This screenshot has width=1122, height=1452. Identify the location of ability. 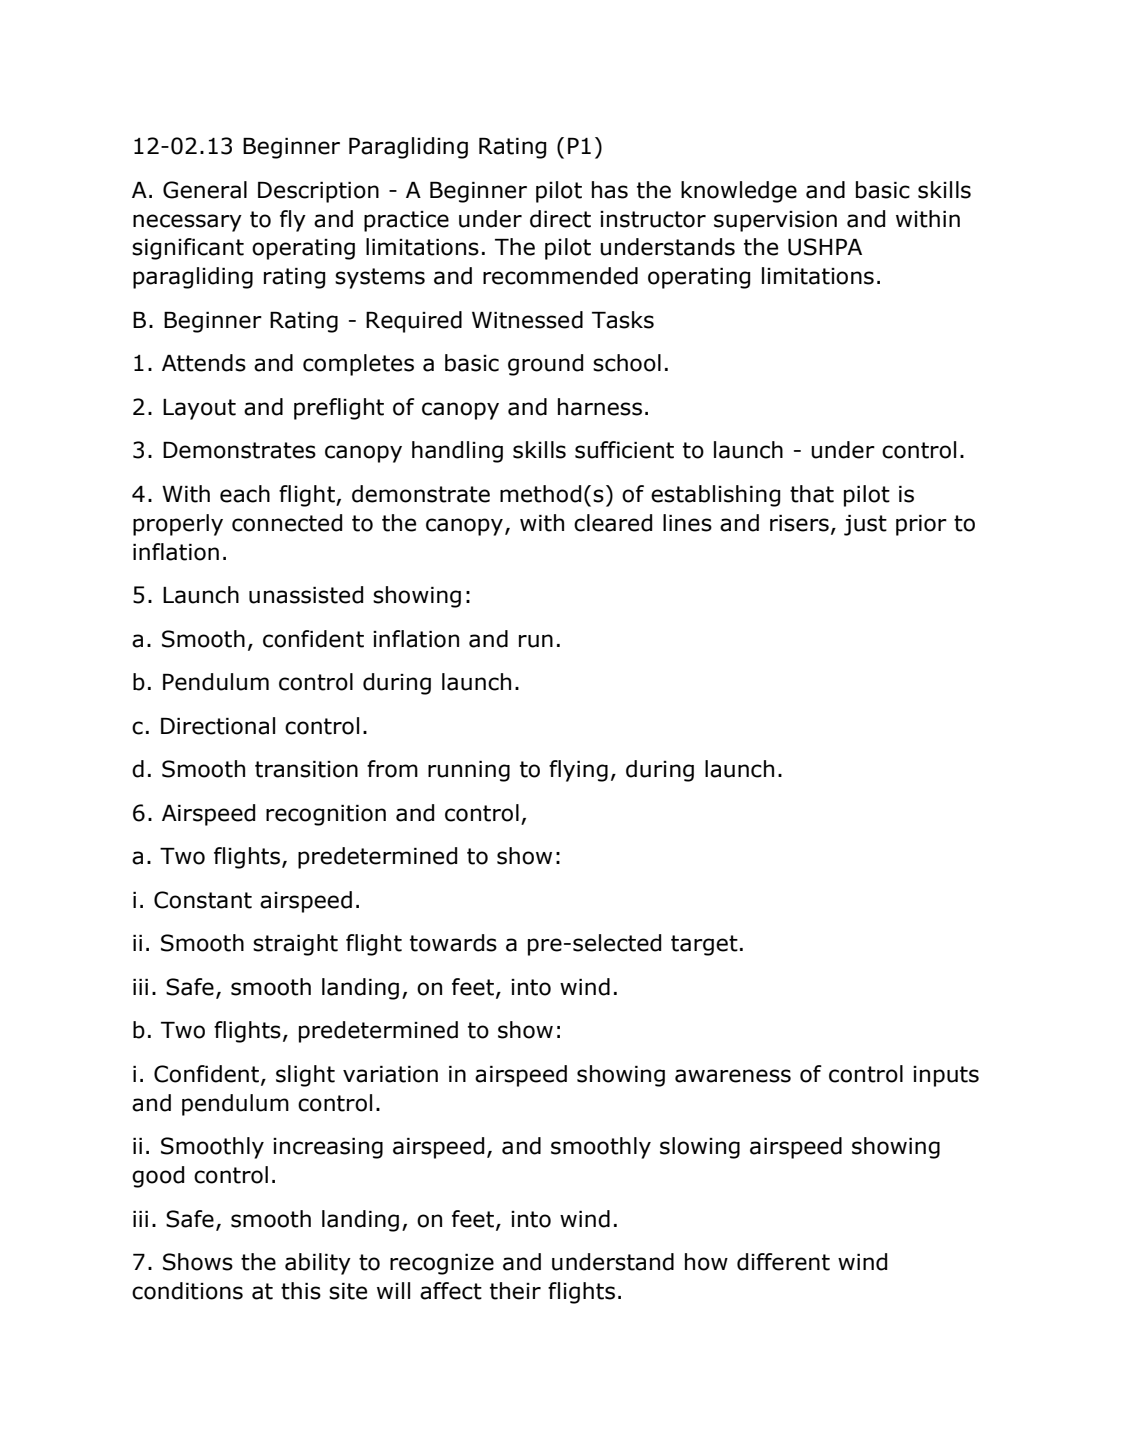
(318, 1264).
